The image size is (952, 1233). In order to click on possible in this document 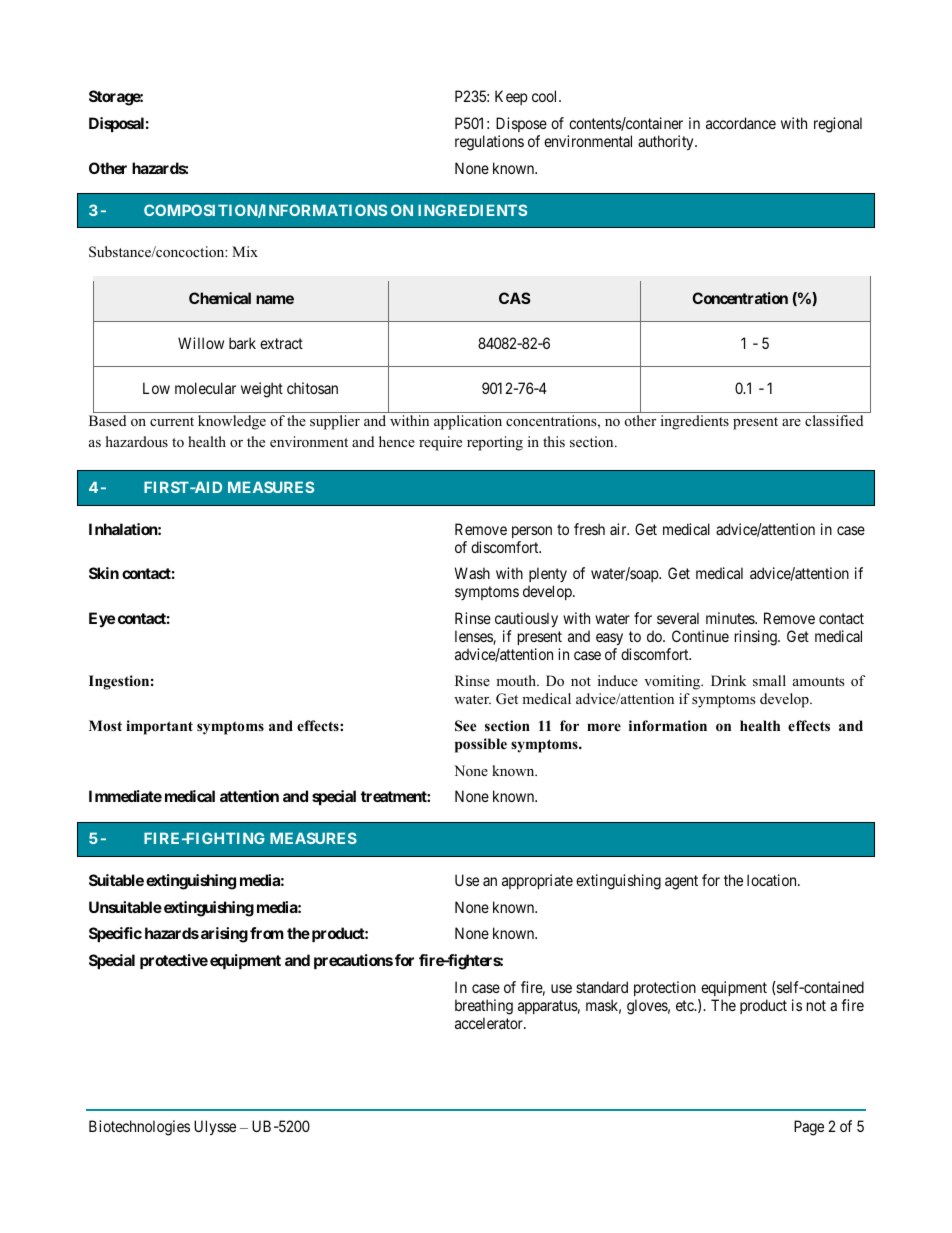, I will do `click(481, 745)`.
